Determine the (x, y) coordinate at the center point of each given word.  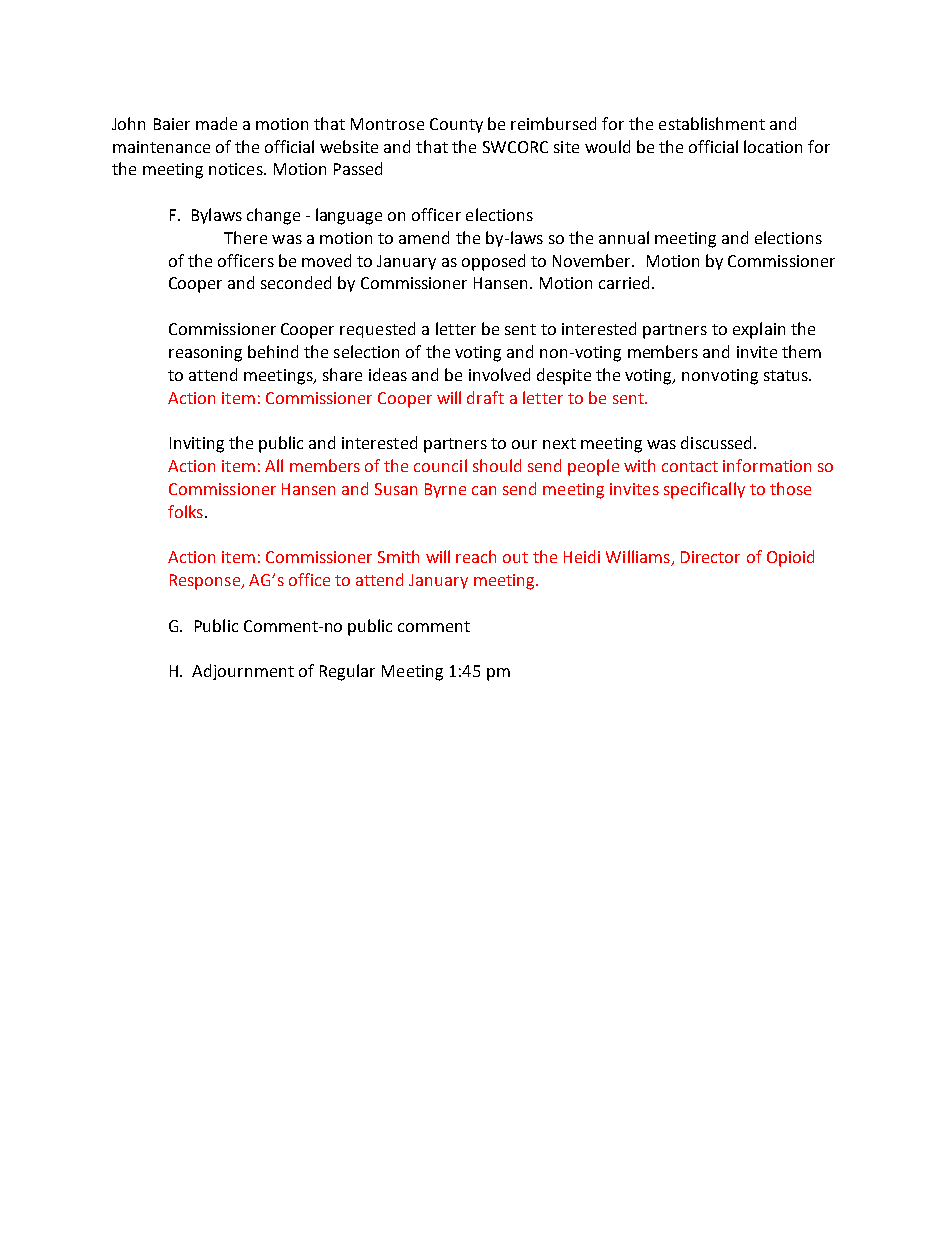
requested (377, 330)
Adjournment (243, 672)
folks (185, 511)
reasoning (205, 354)
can (484, 490)
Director (710, 557)
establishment (712, 123)
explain (759, 330)
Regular (347, 672)
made (216, 123)
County (456, 125)
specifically (704, 490)
